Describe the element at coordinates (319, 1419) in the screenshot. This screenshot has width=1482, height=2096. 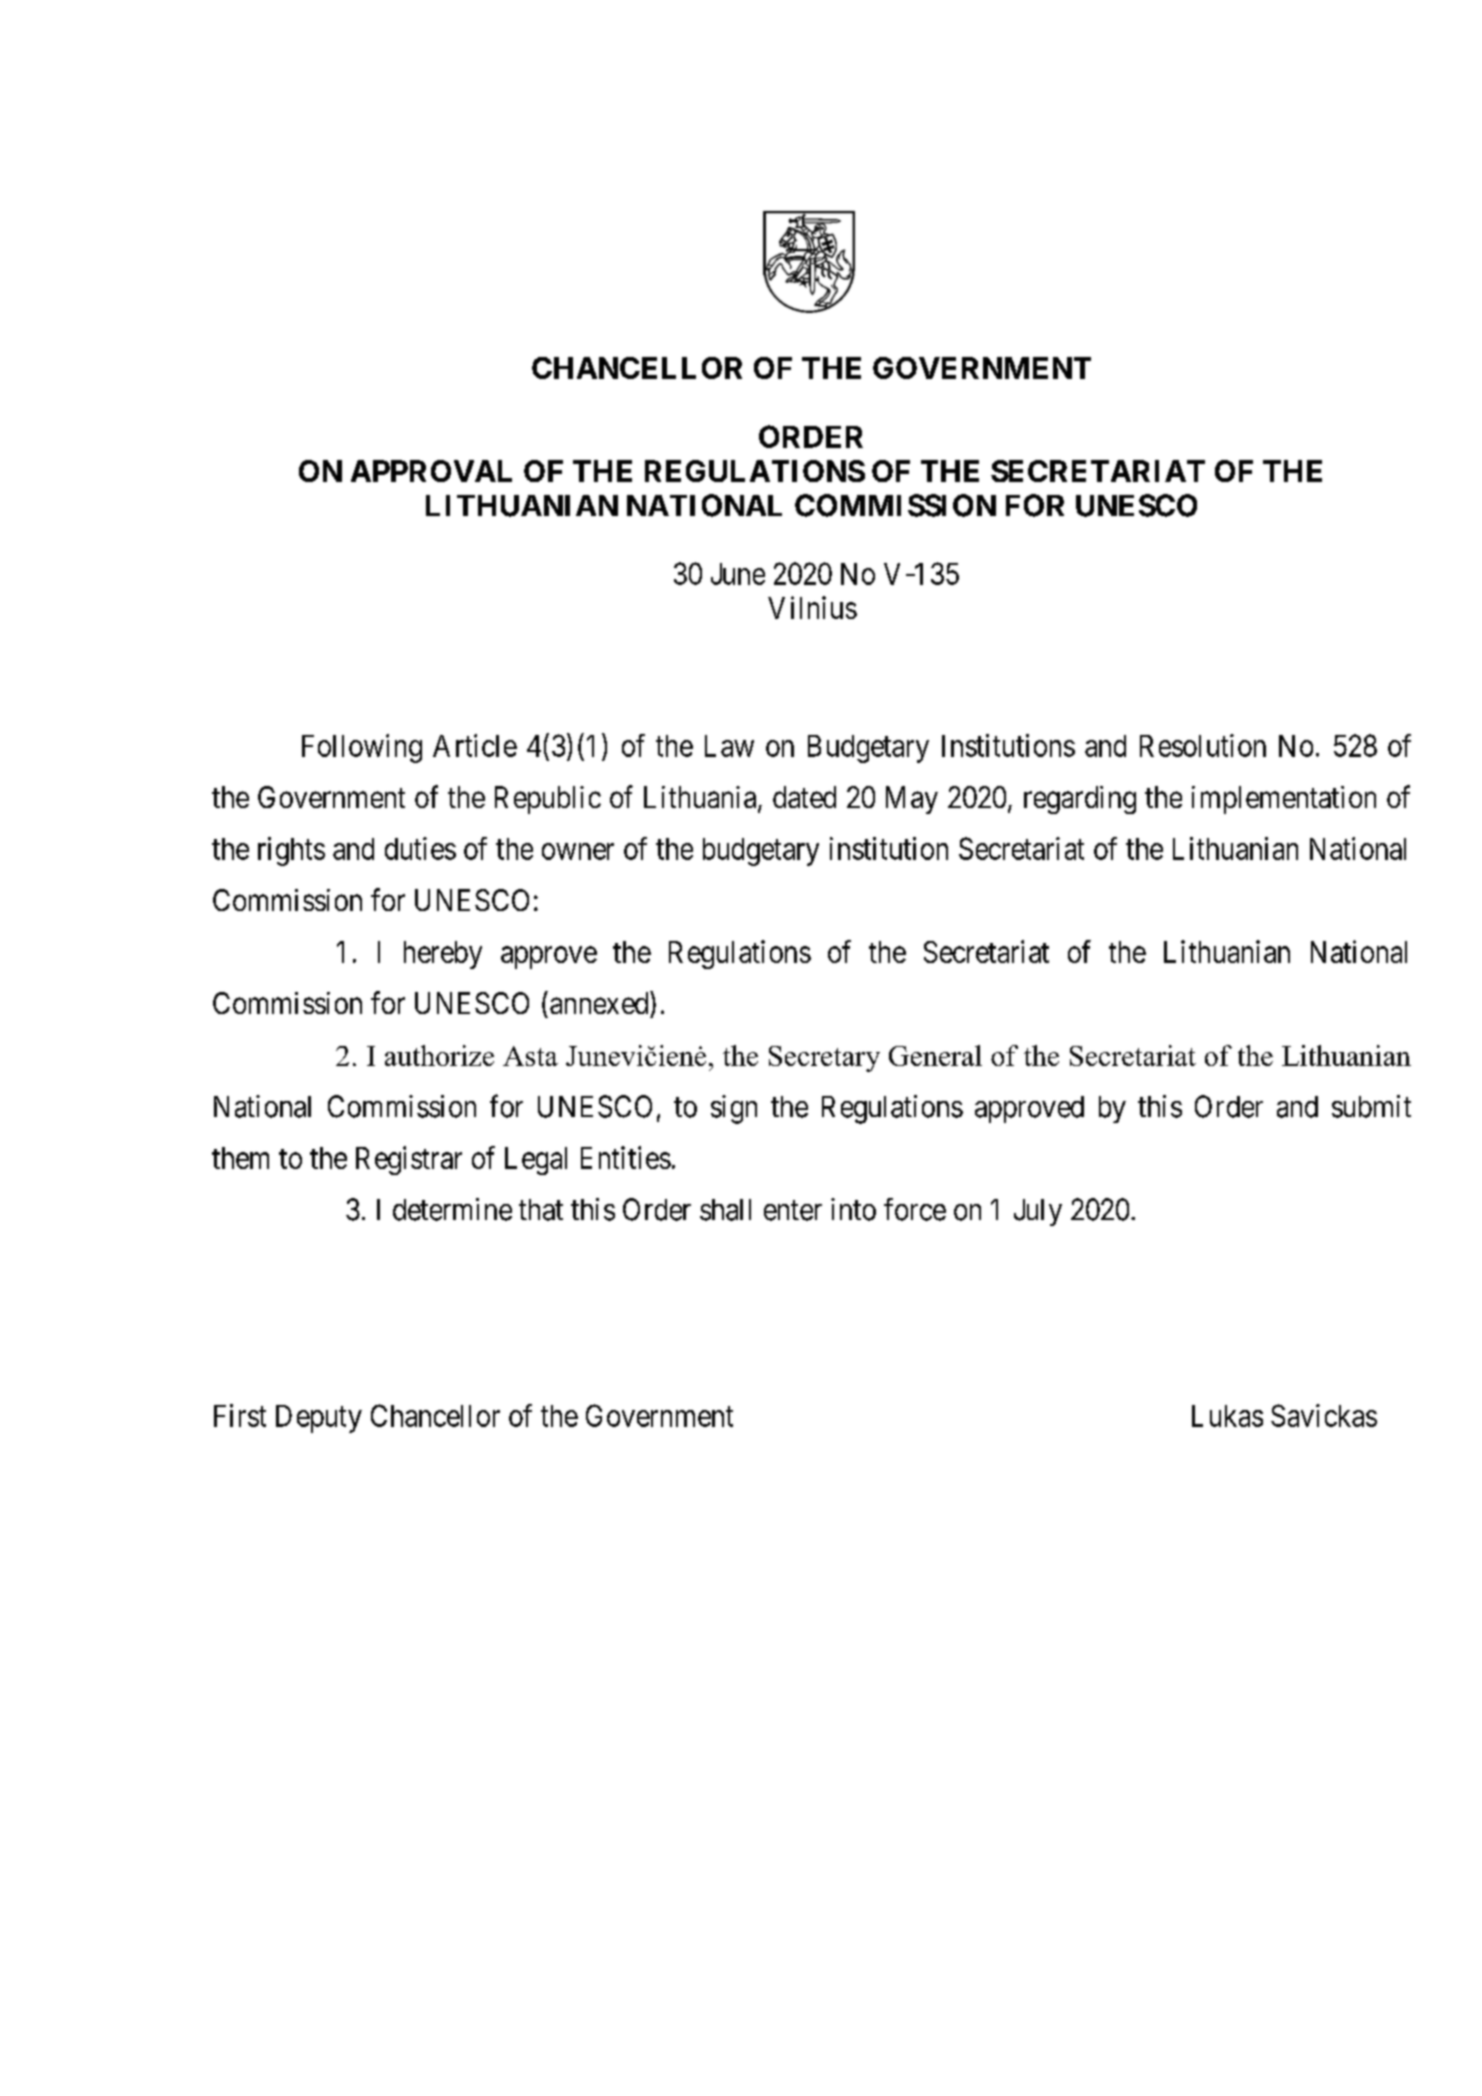
I see `Deputy` at that location.
